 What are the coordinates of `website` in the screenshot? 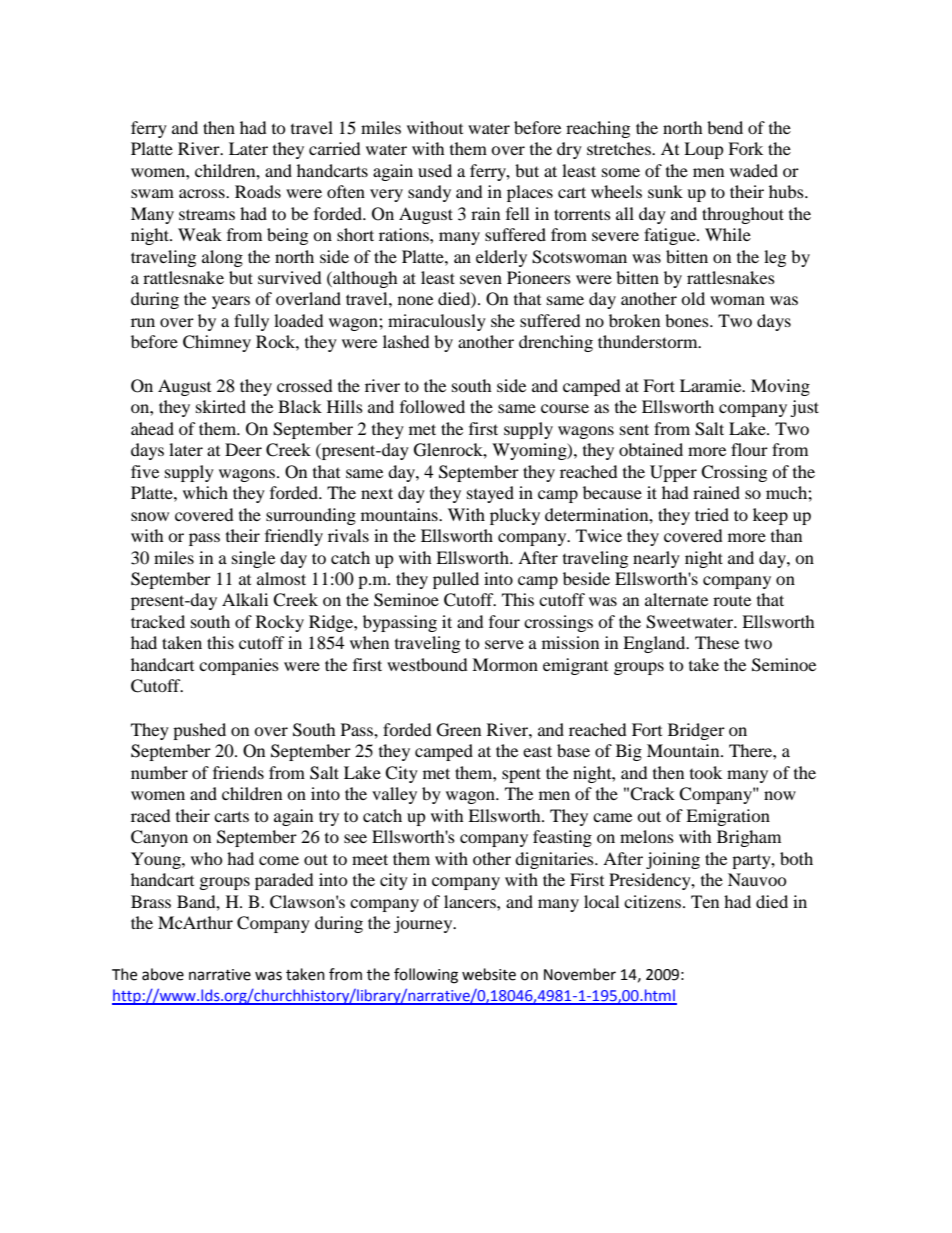 It's located at (489, 974).
